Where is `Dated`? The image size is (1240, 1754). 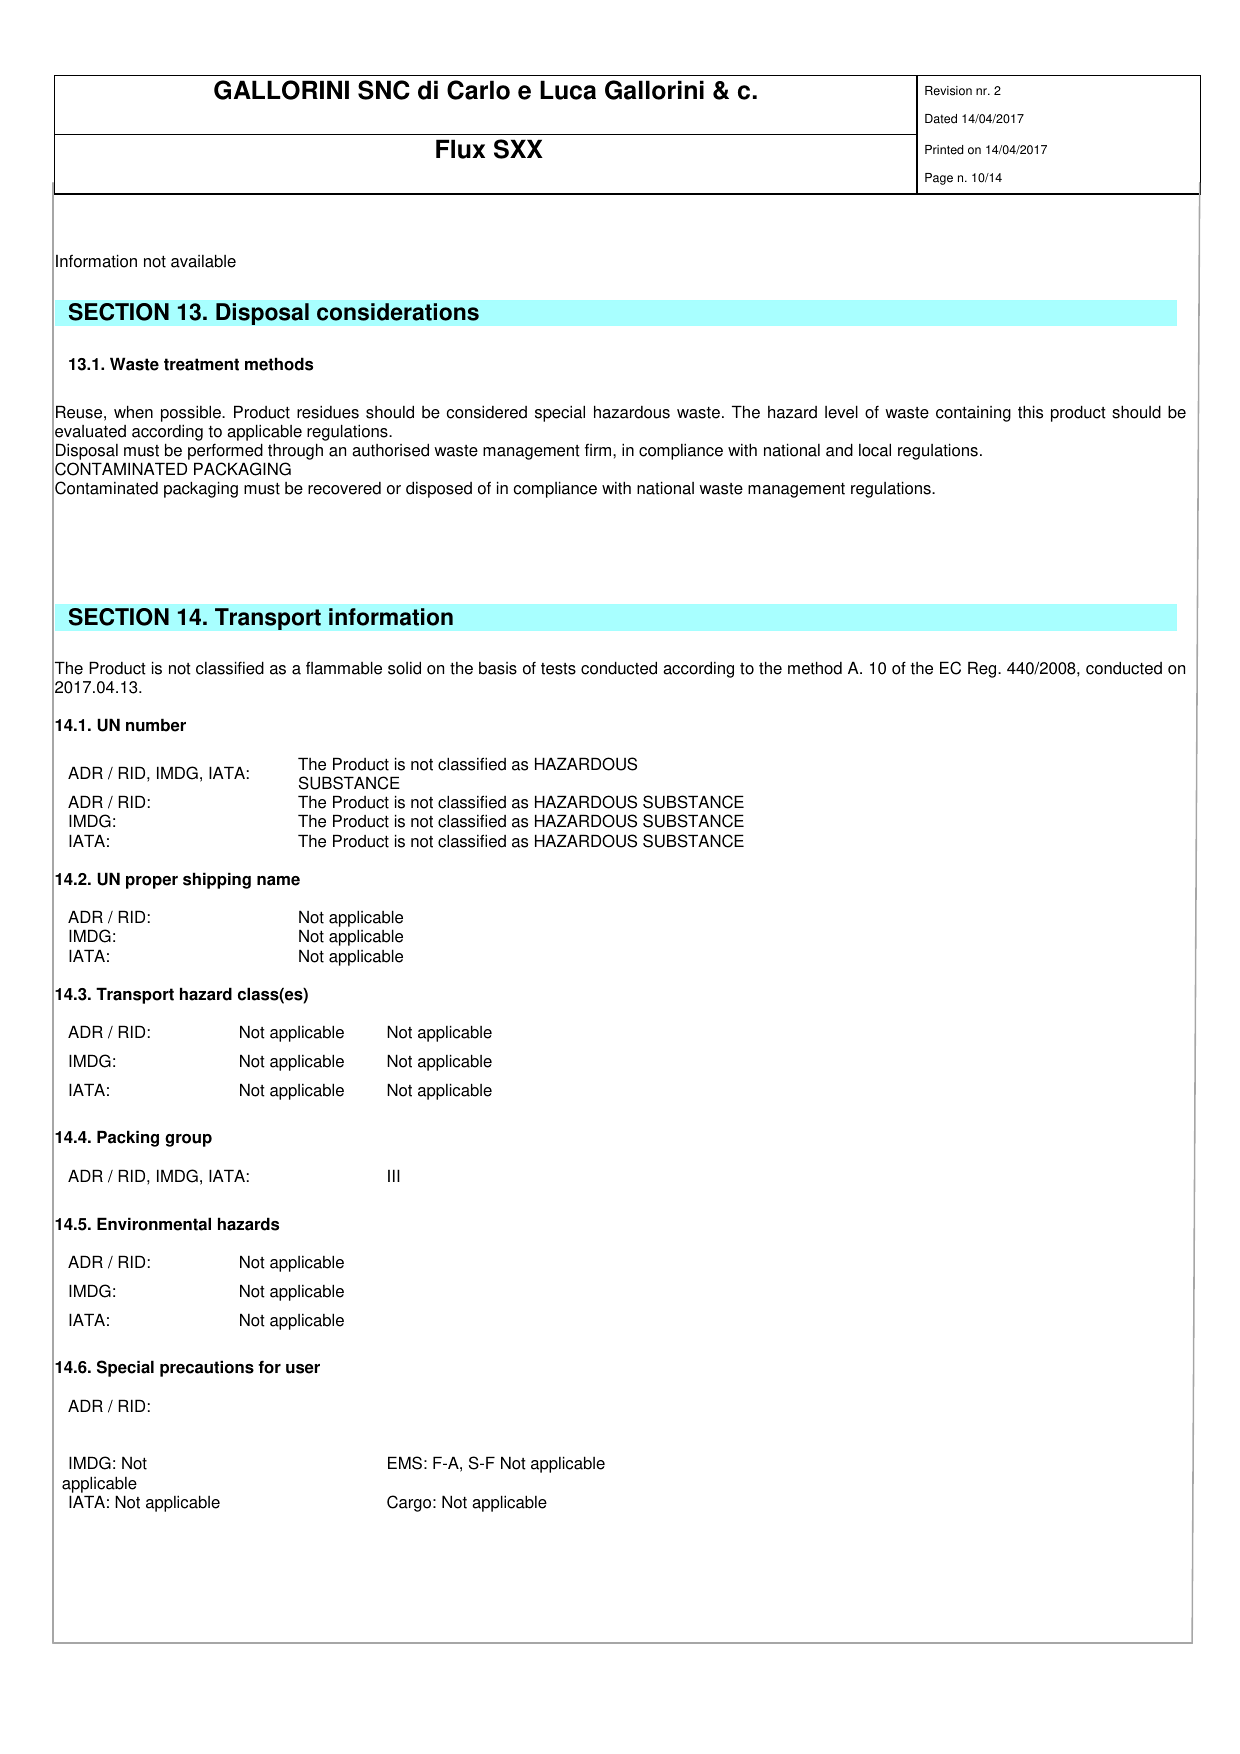
Dated is located at coordinates (941, 119).
